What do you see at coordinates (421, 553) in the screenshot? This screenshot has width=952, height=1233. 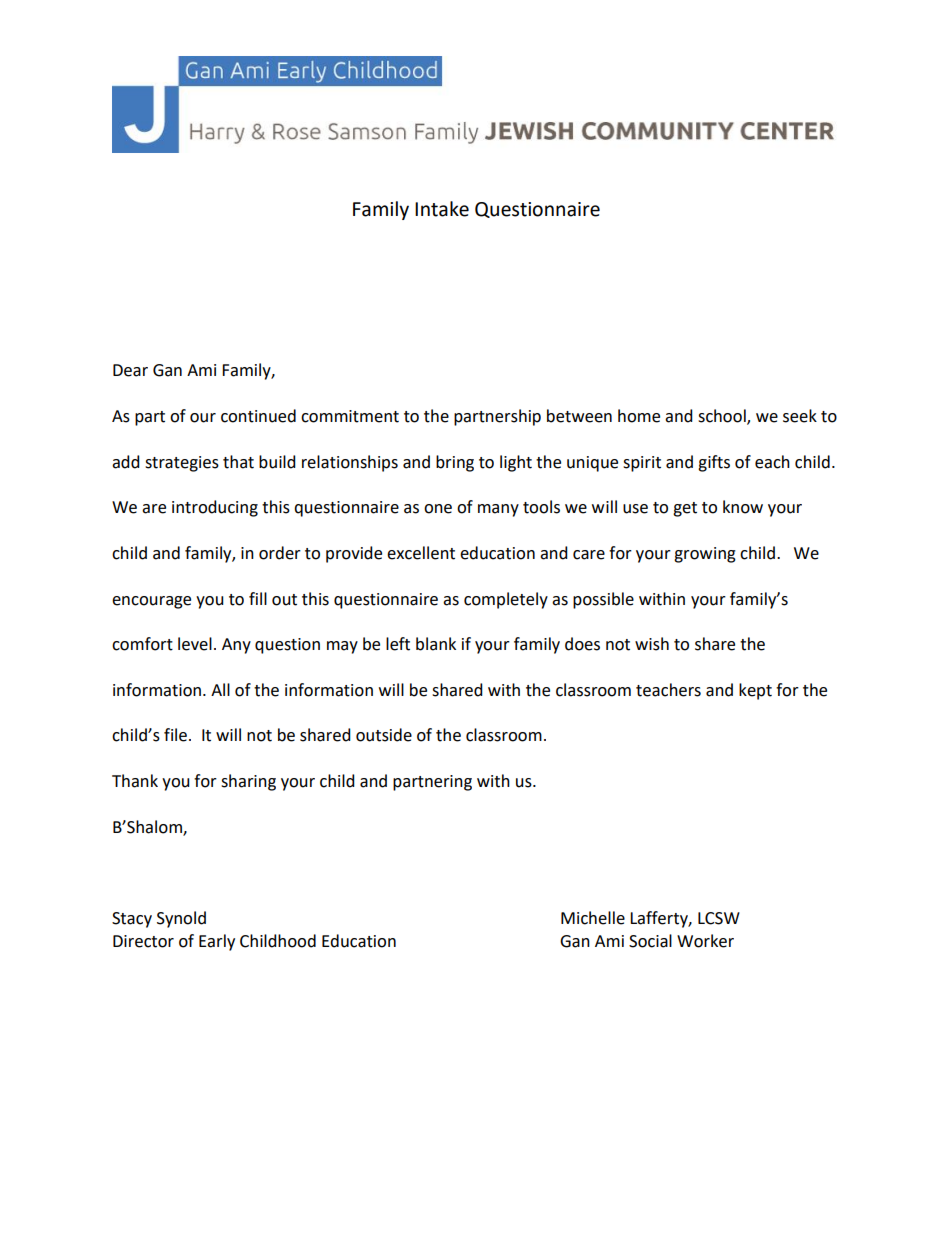 I see `excellent` at bounding box center [421, 553].
